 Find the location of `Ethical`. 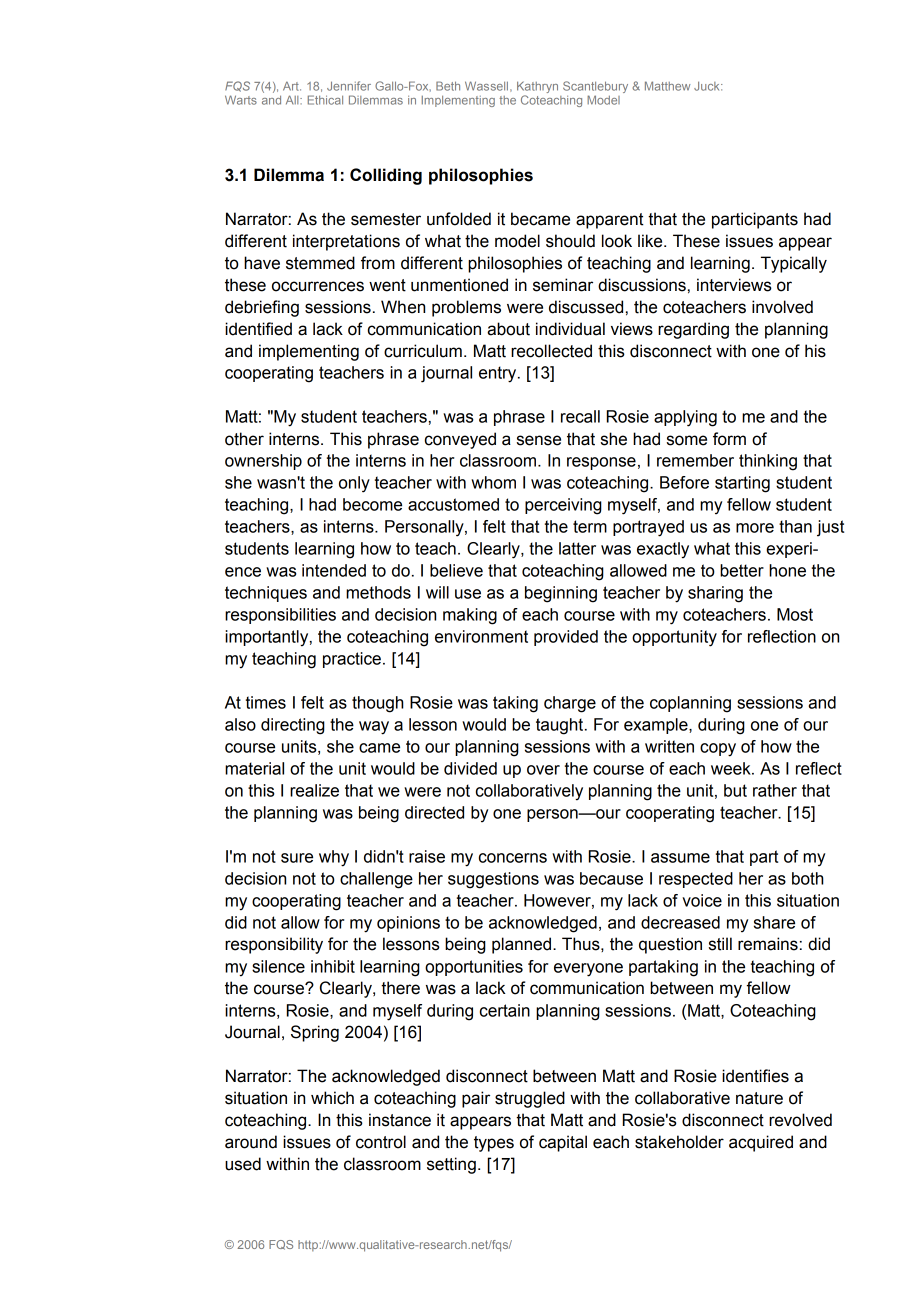

Ethical is located at coordinates (325, 100).
